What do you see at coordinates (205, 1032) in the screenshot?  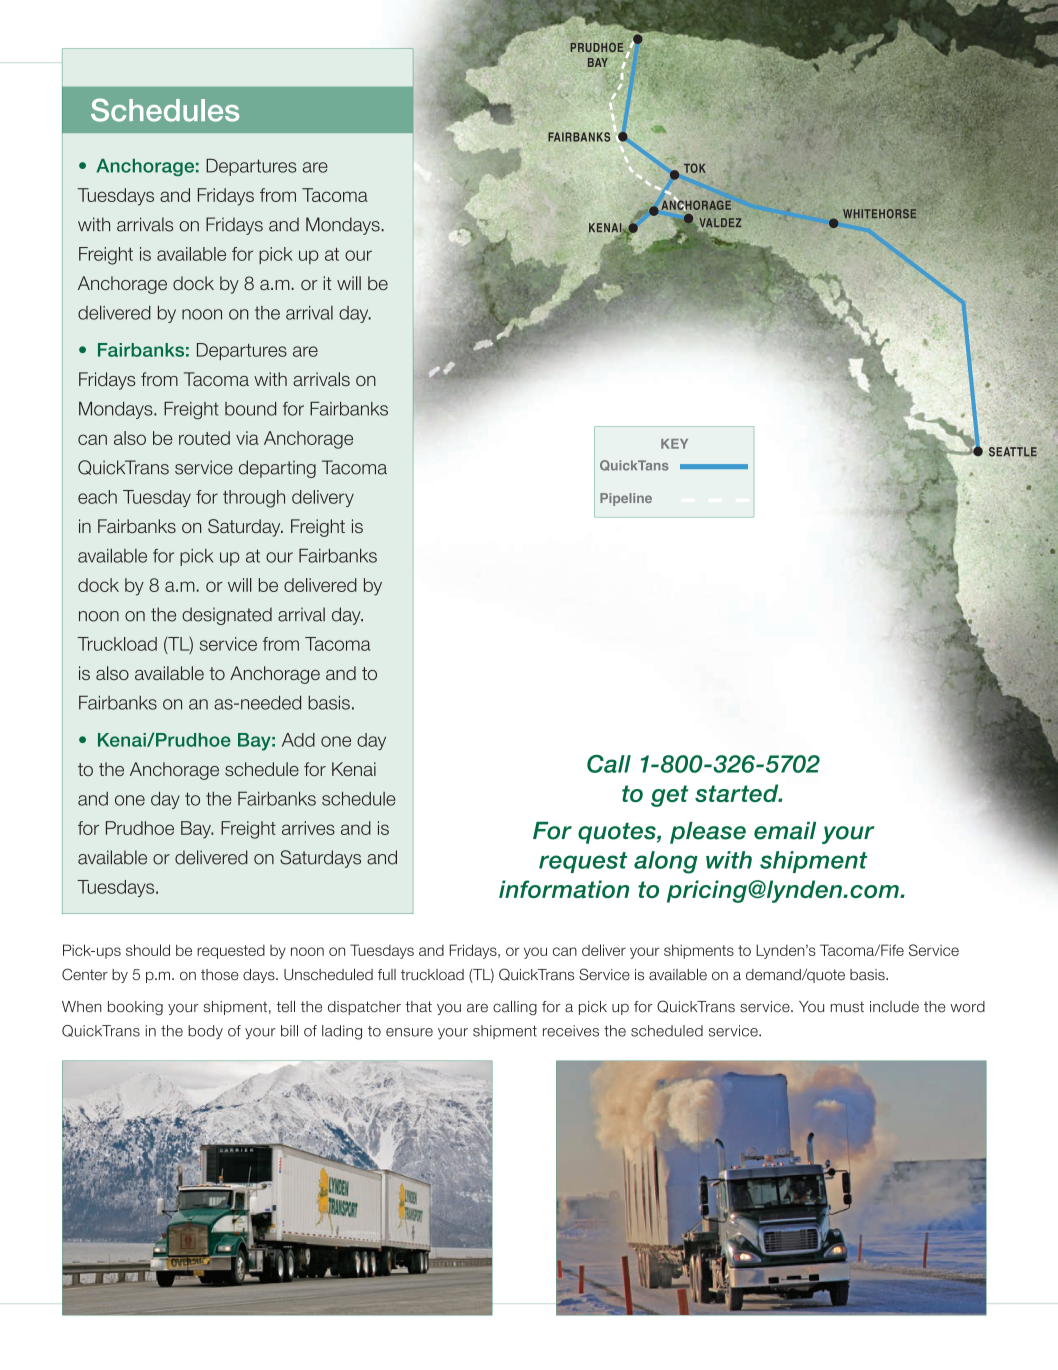 I see `body` at bounding box center [205, 1032].
